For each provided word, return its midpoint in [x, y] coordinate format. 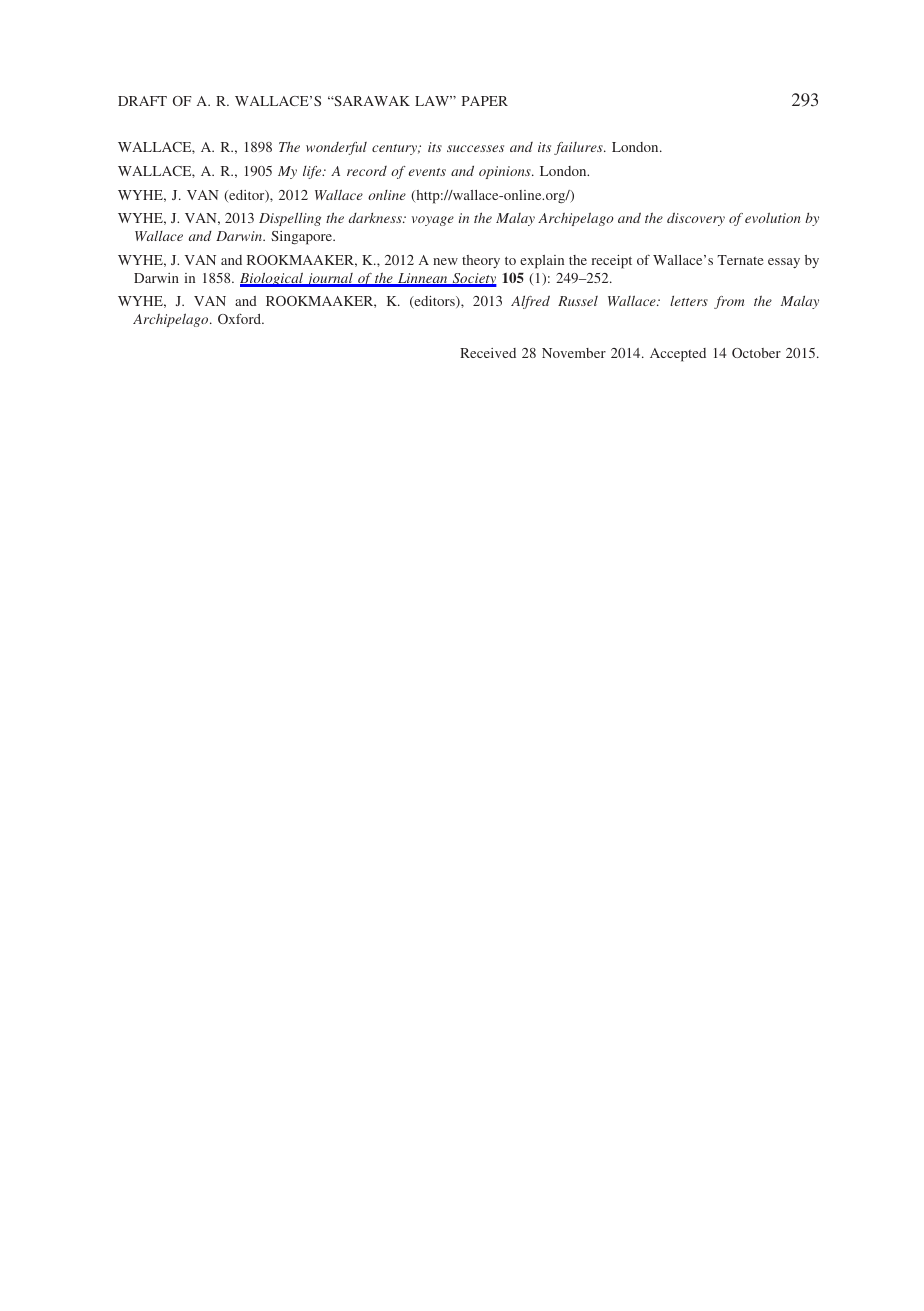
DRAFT [142, 101]
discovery [696, 219]
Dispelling [290, 219]
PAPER [485, 101]
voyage [433, 221]
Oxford [240, 319]
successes [475, 148]
